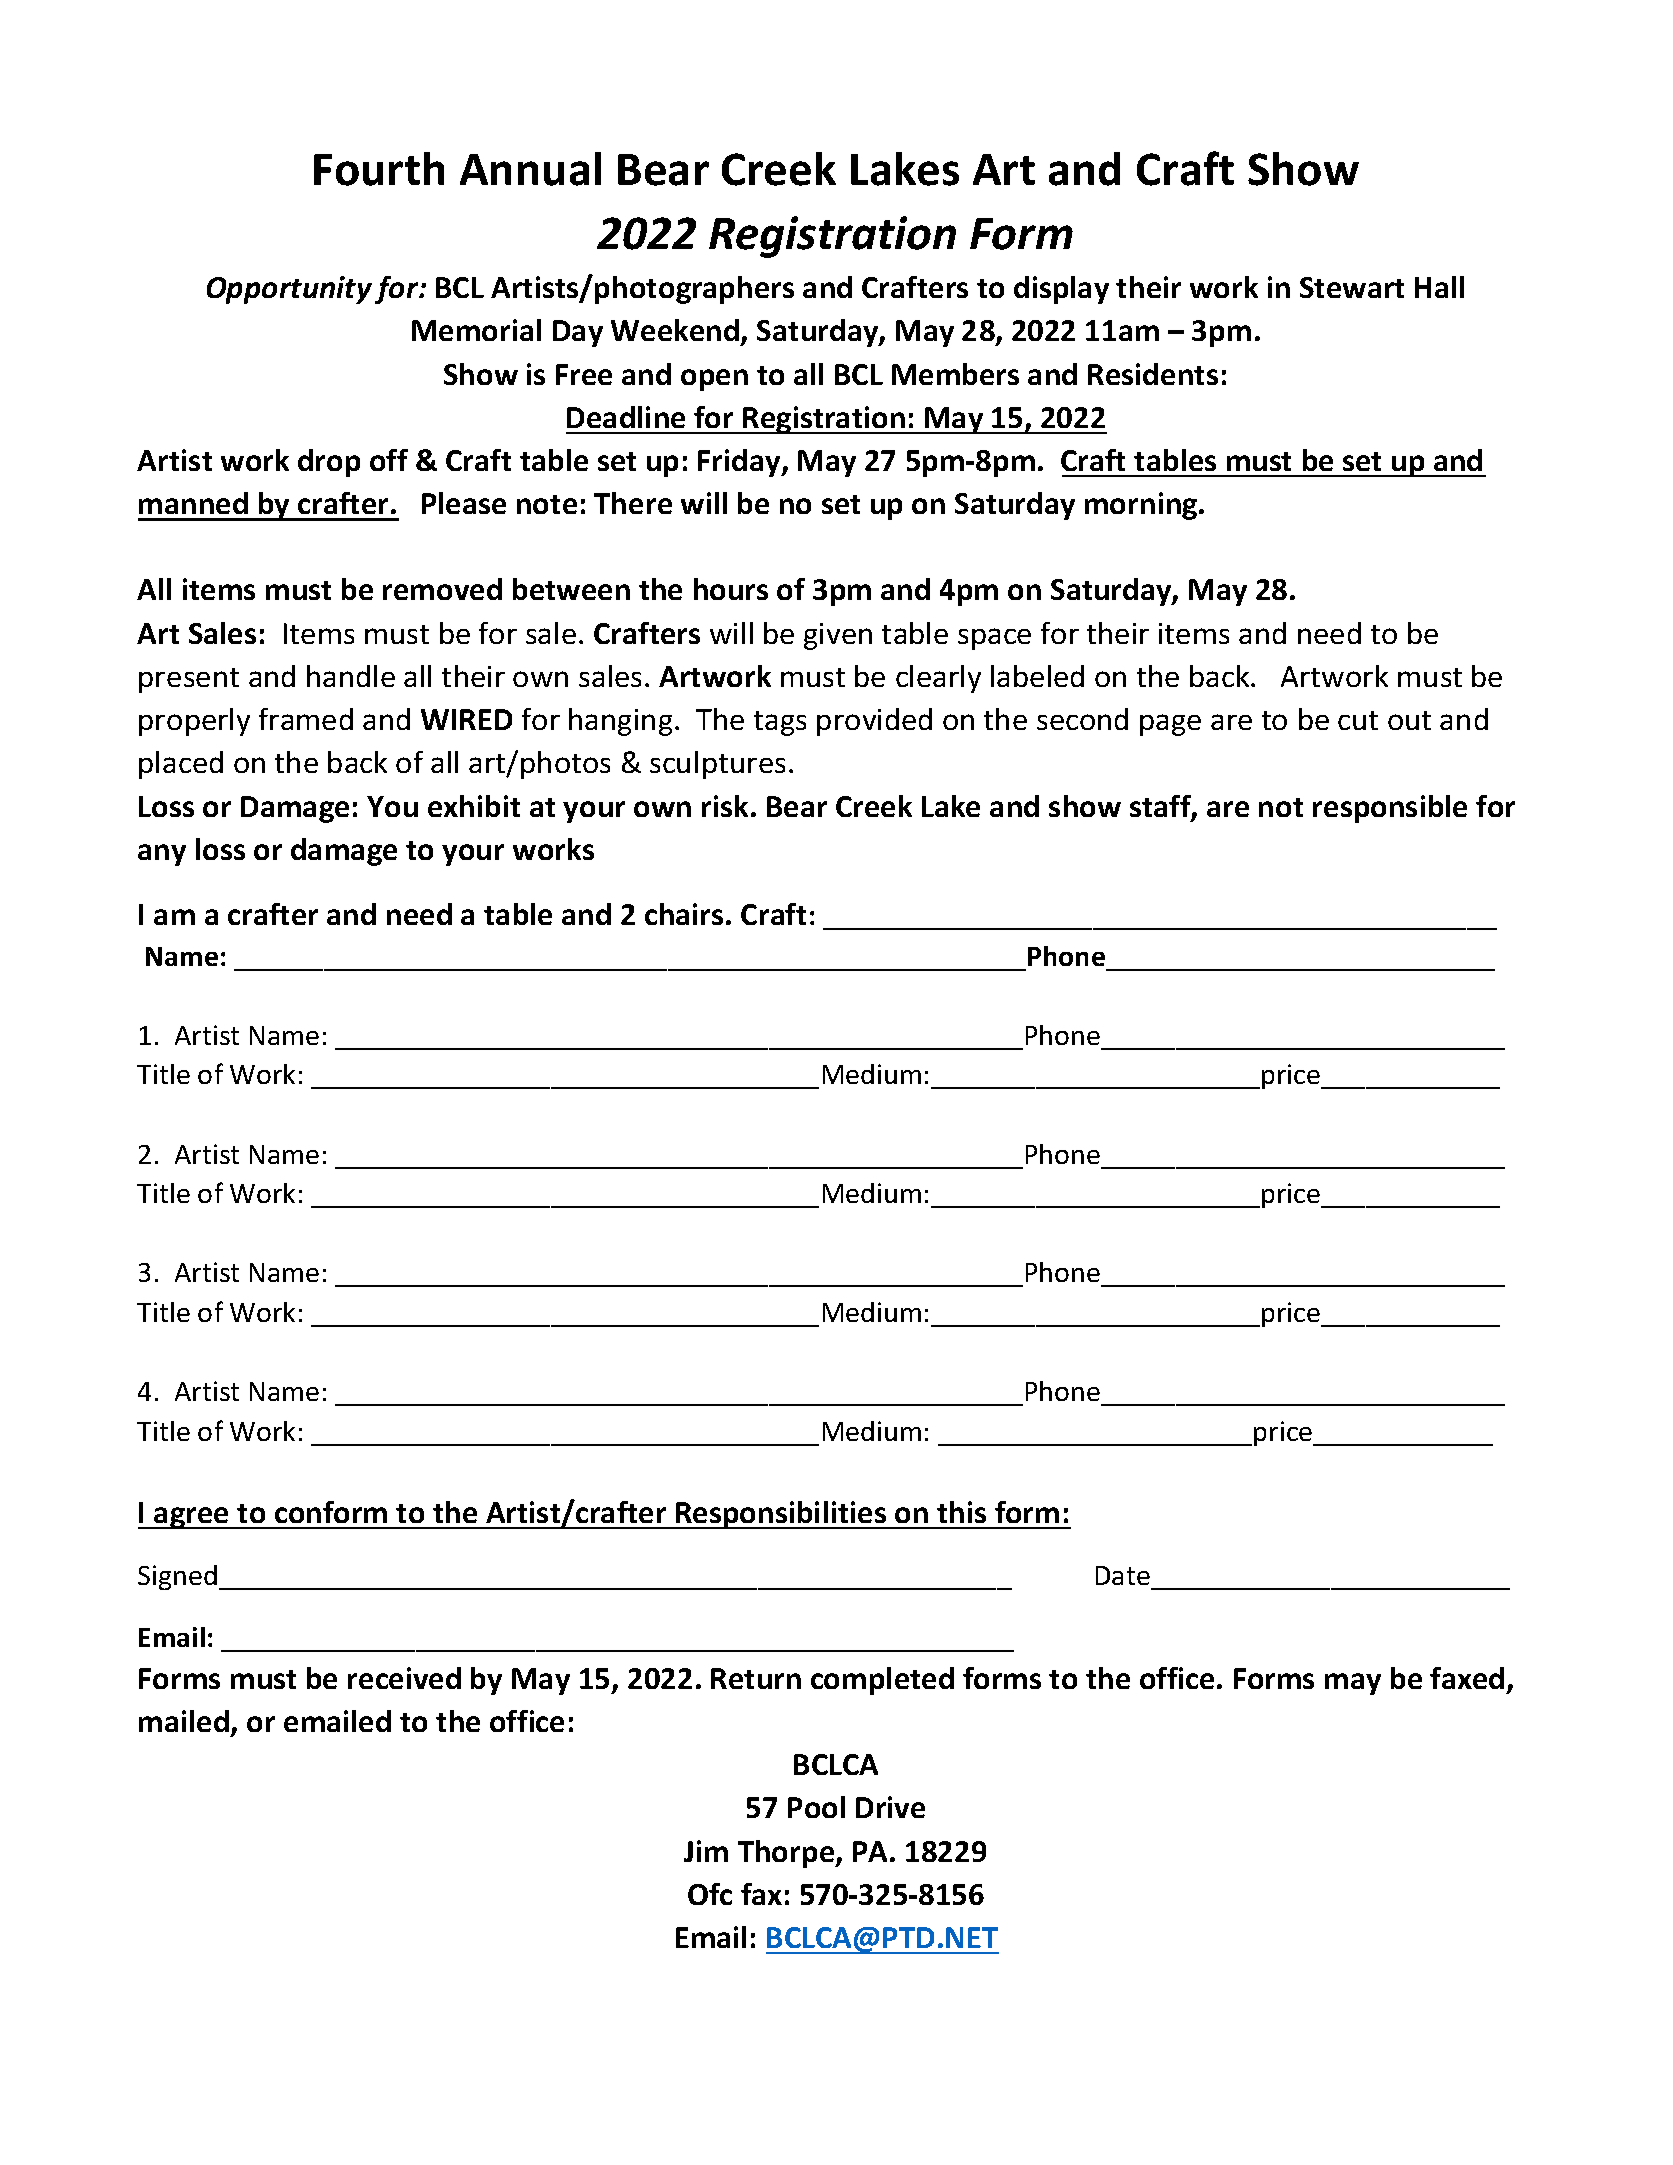  Describe the element at coordinates (781, 1515) in the screenshot. I see `Responsibilities` at that location.
